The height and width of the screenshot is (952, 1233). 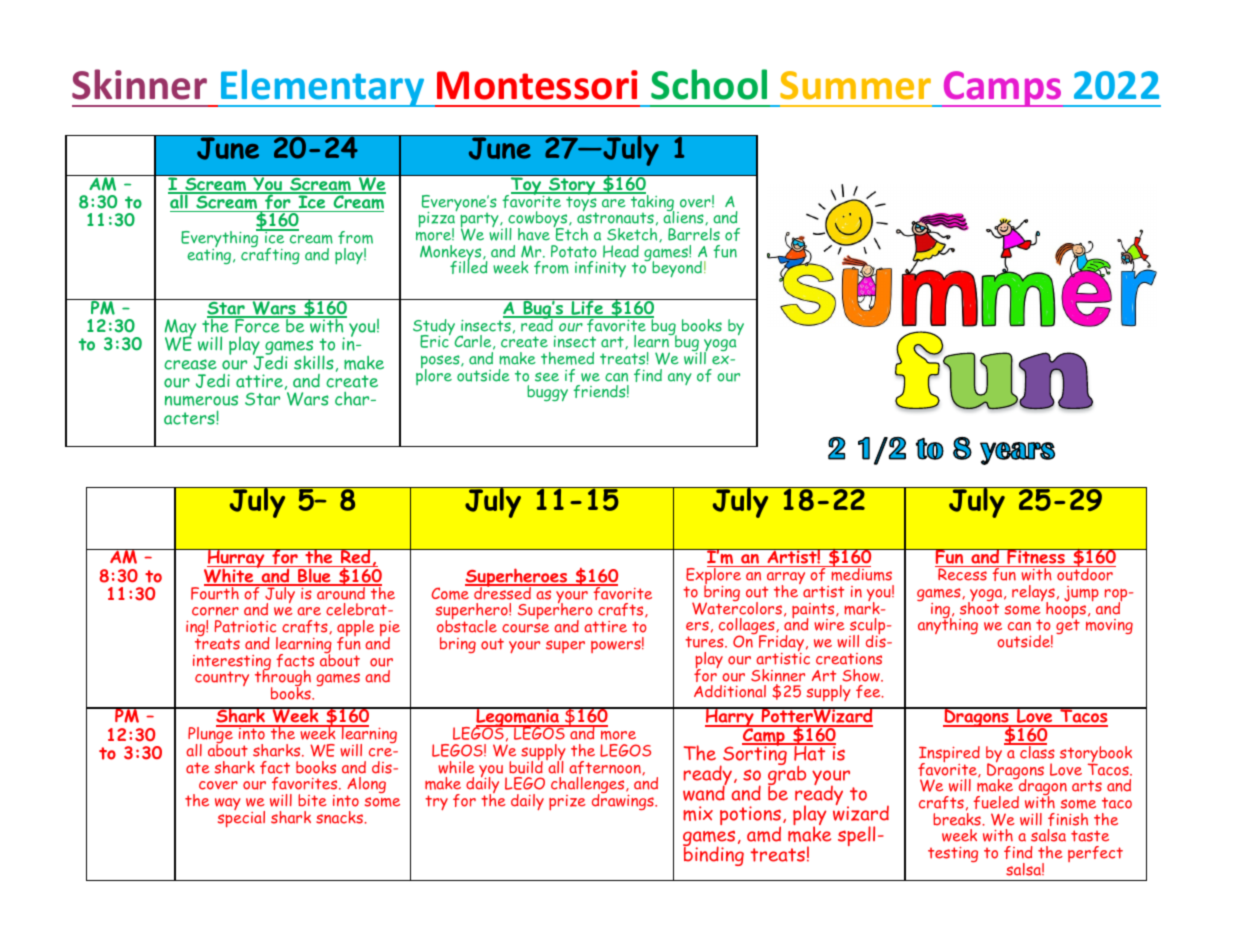 I want to click on School, so click(x=709, y=84).
